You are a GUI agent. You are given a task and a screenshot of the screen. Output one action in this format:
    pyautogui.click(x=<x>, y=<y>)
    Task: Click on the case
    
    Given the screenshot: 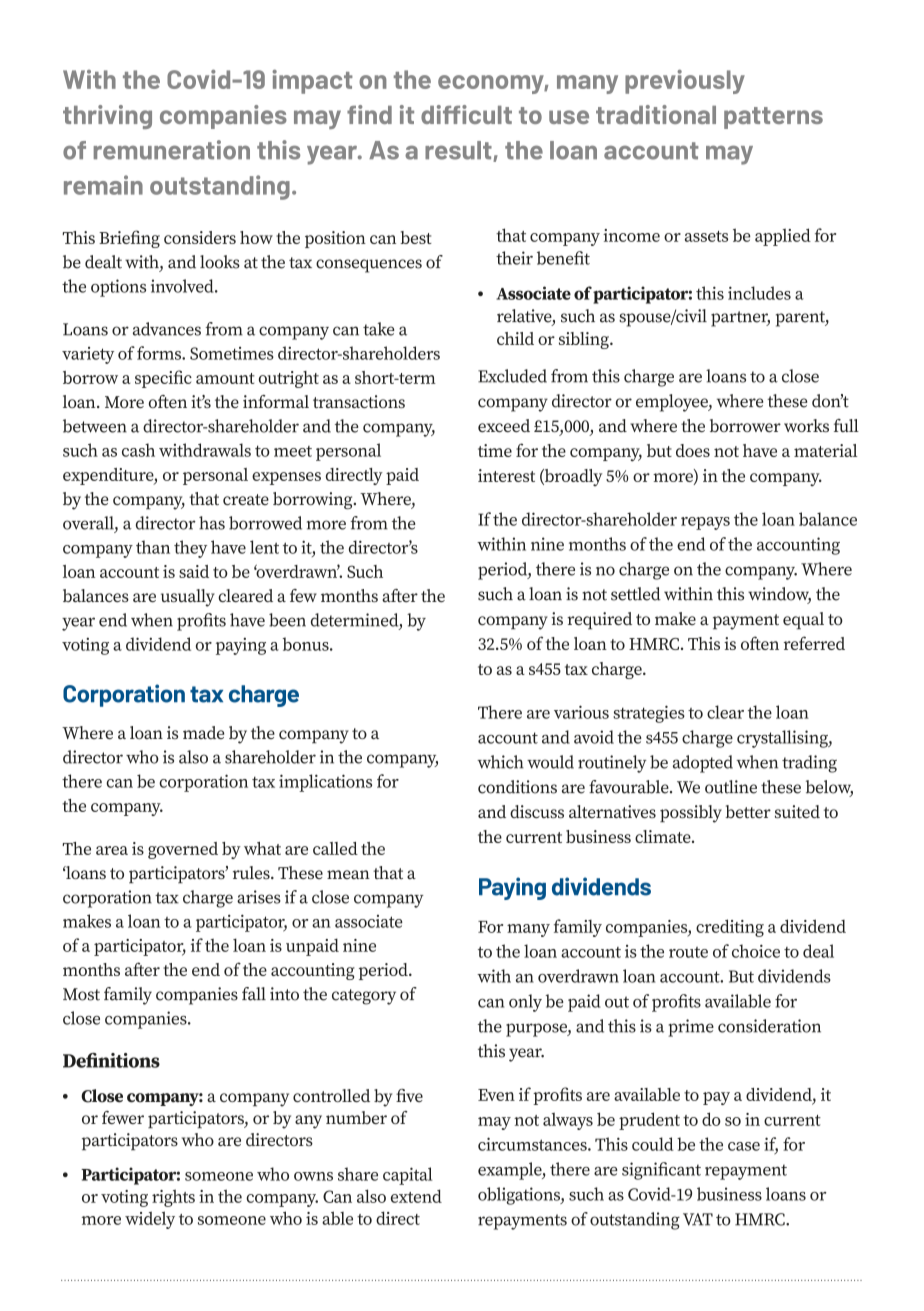 What is the action you would take?
    pyautogui.click(x=744, y=1146)
